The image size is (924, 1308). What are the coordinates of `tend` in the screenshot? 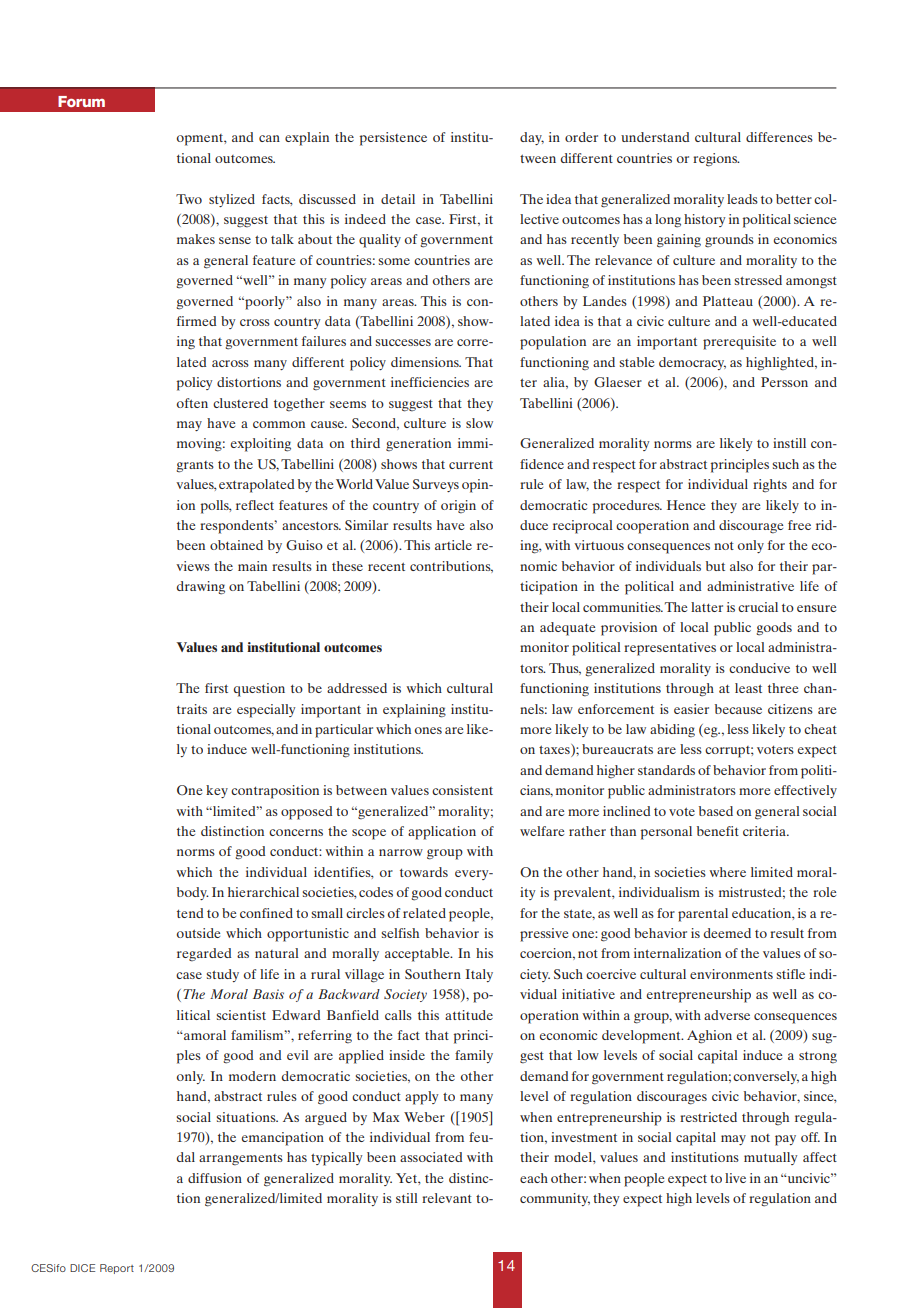 It's located at (190, 913).
